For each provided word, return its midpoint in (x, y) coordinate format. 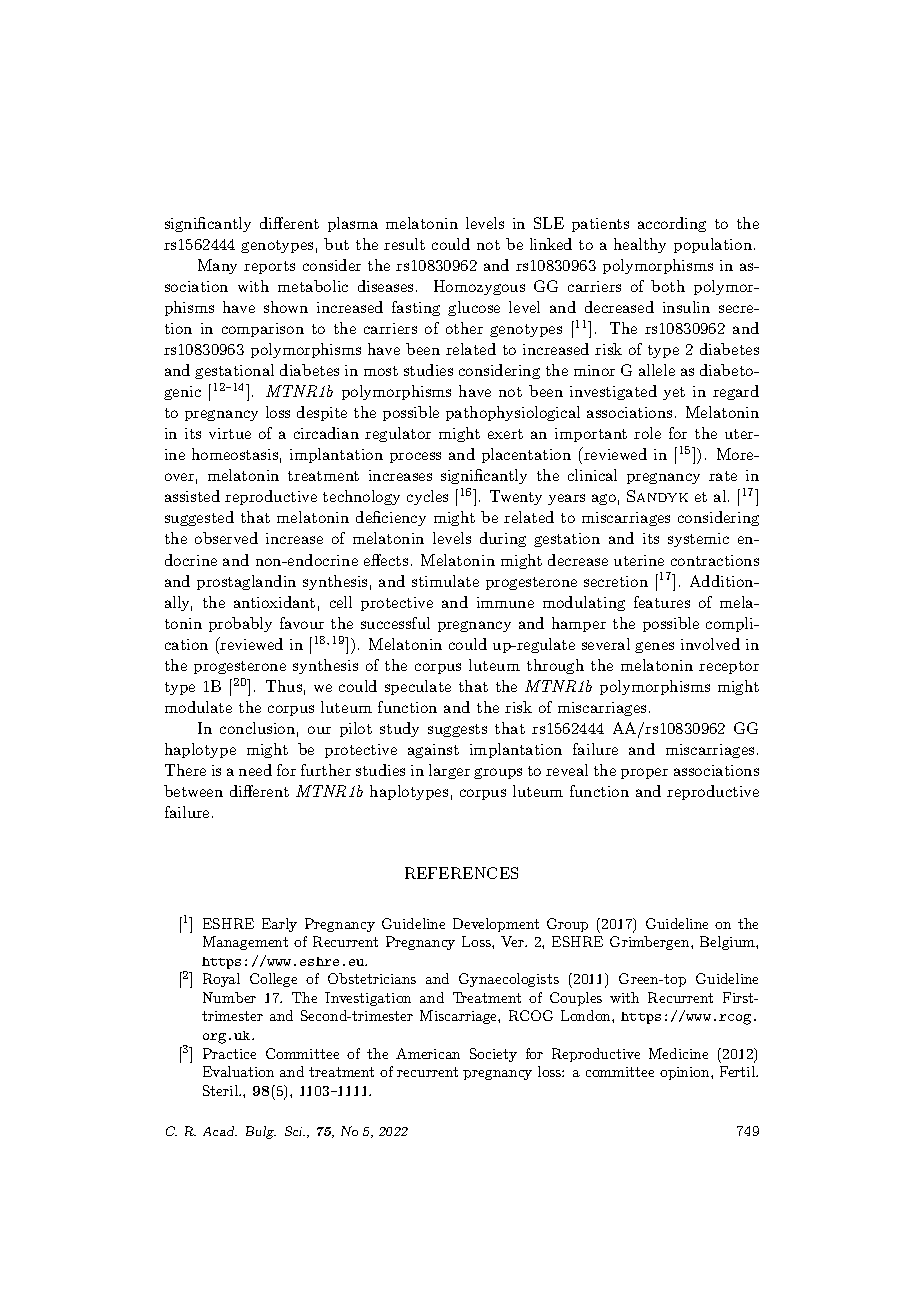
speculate (418, 687)
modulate (198, 707)
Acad (220, 1131)
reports (269, 267)
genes (654, 647)
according (672, 224)
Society (493, 1055)
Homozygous (479, 287)
